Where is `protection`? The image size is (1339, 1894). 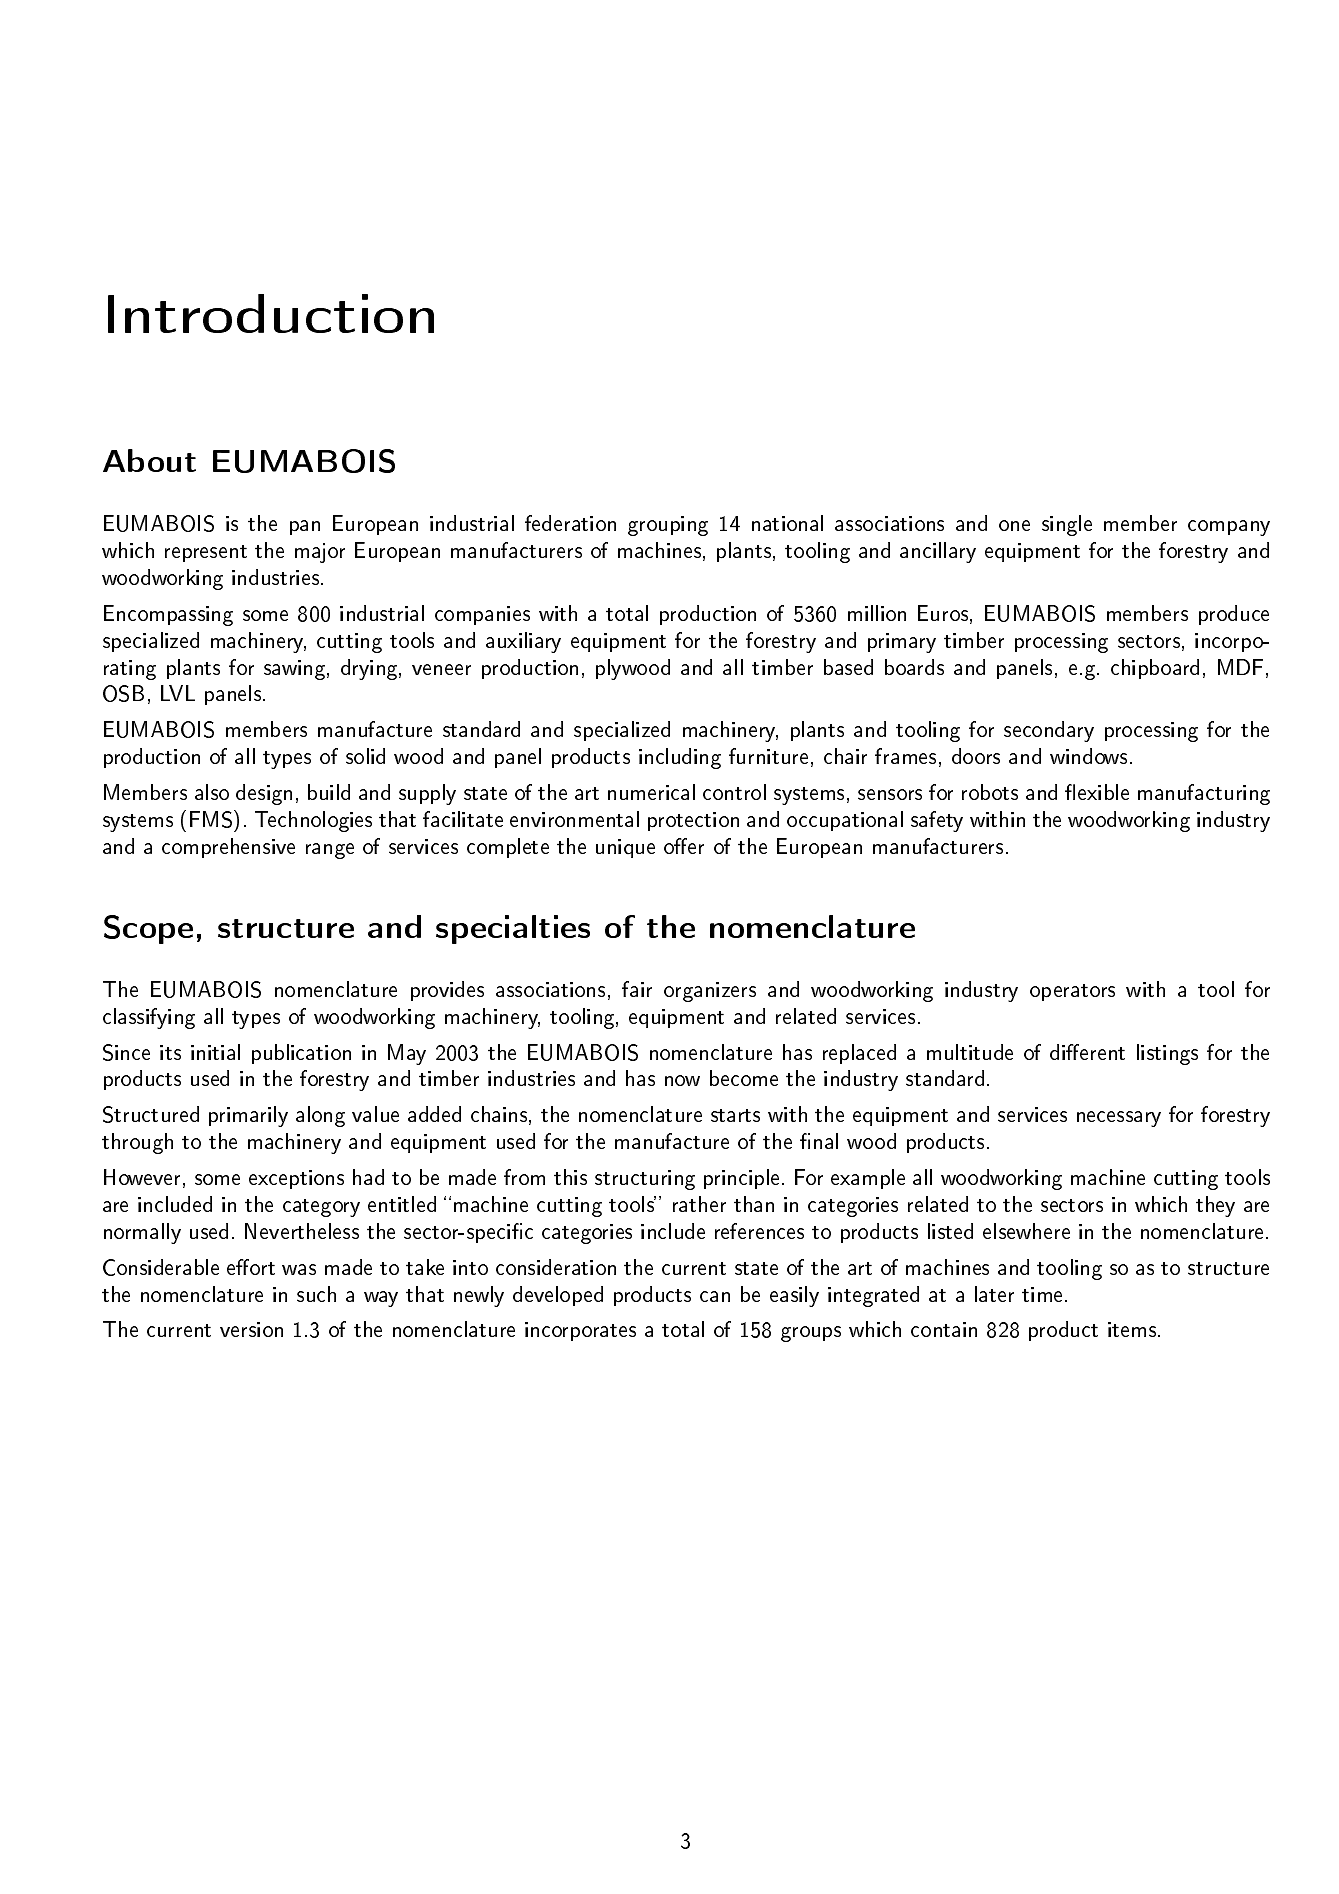 protection is located at coordinates (693, 821).
